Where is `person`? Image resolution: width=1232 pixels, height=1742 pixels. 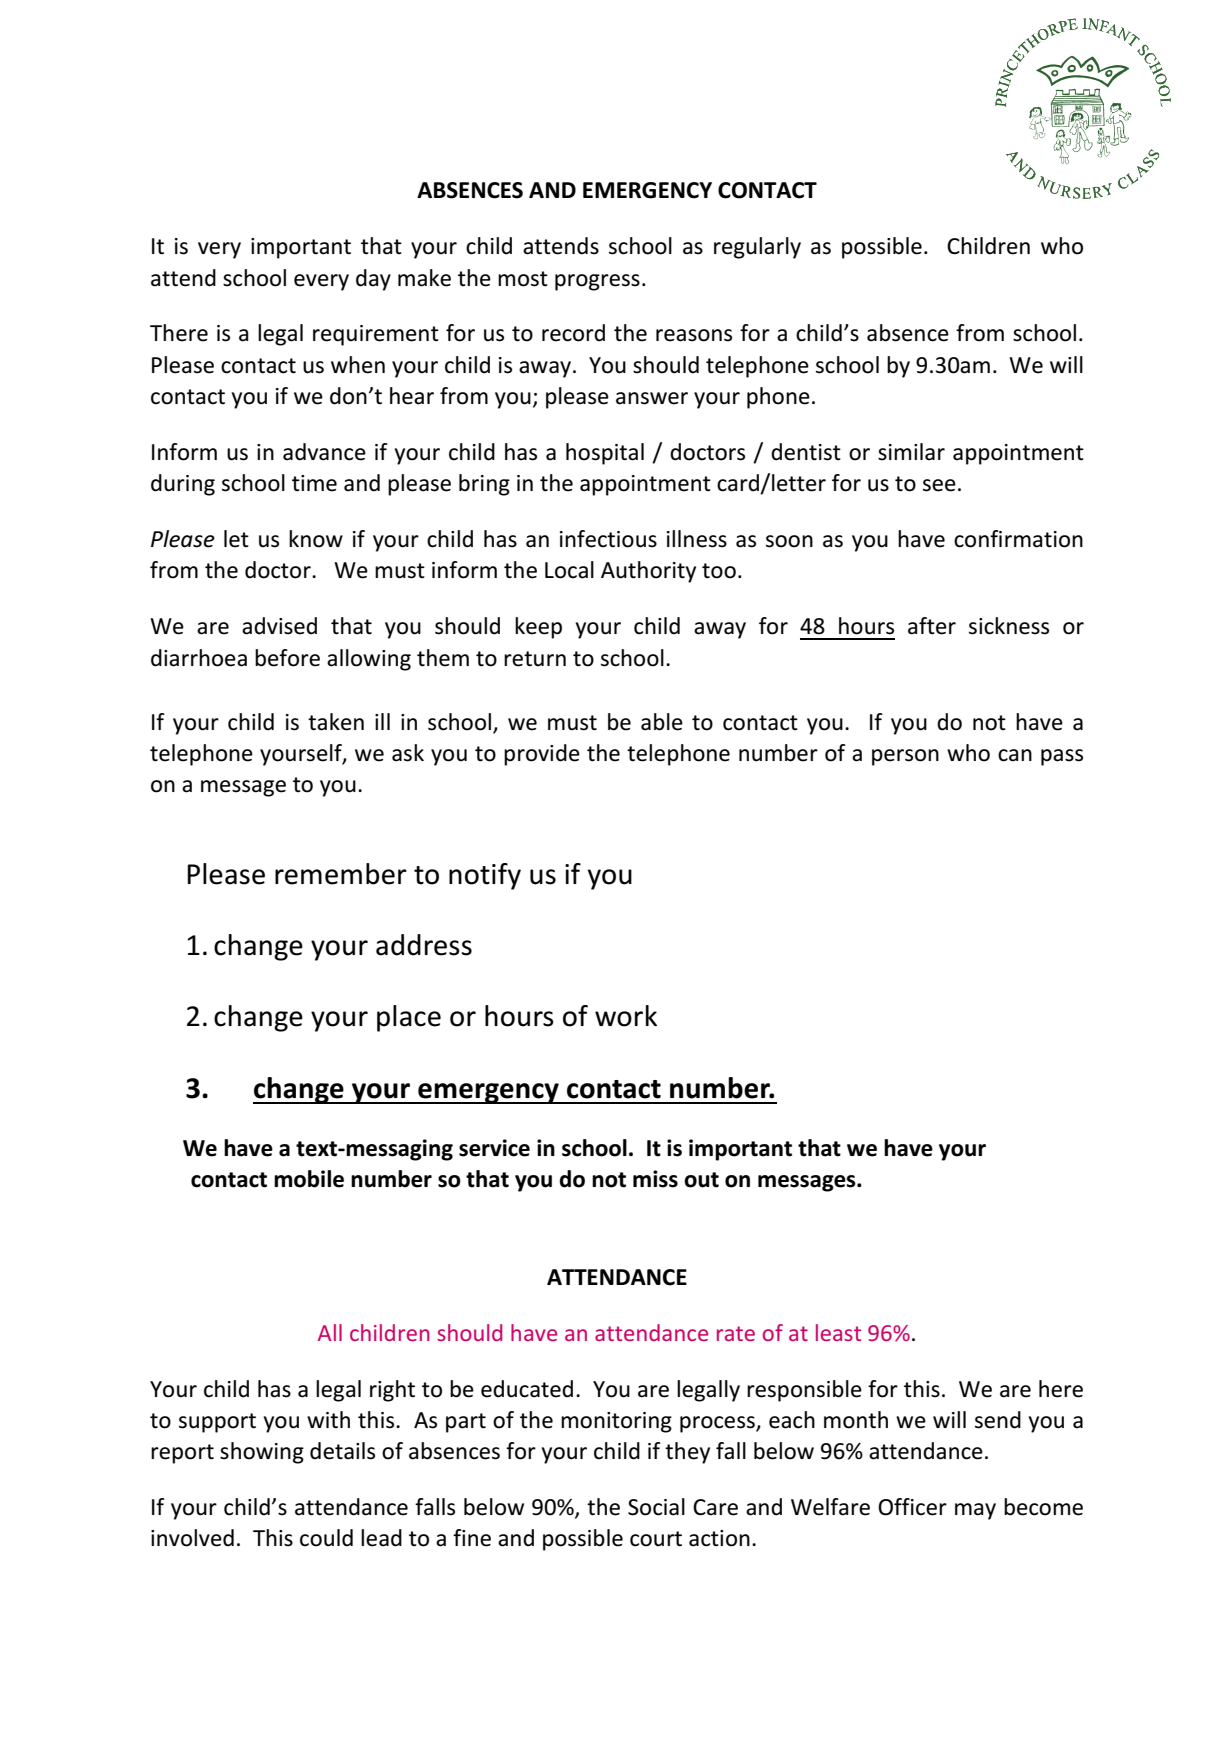
person is located at coordinates (905, 757).
